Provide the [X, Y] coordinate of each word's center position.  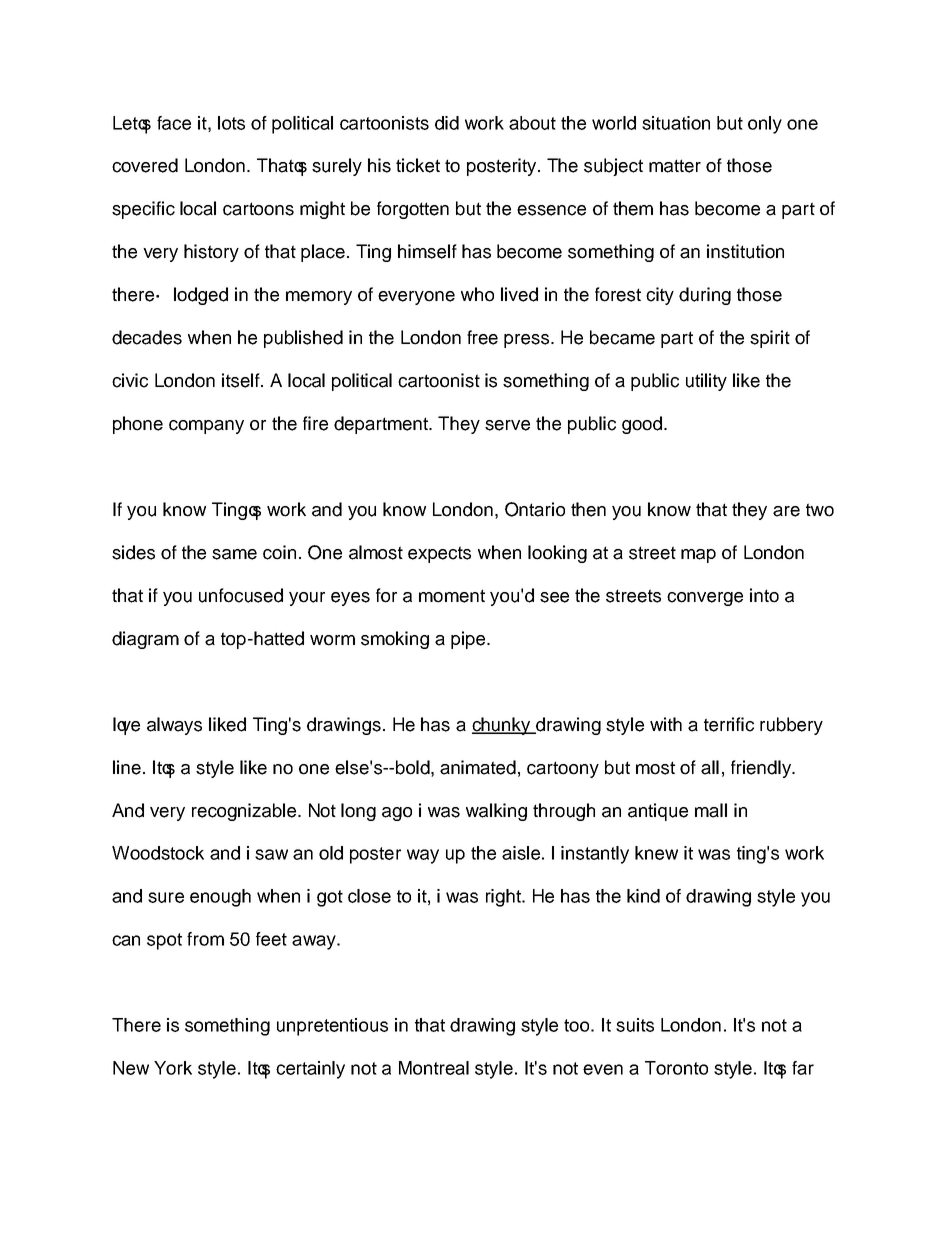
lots [231, 123]
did [447, 123]
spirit [770, 339]
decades [147, 337]
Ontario [535, 509]
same [234, 554]
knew [656, 853]
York [173, 1068]
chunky [502, 726]
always [174, 726]
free [482, 337]
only [765, 125]
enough [220, 898]
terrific [729, 724]
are [786, 511]
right [504, 898]
